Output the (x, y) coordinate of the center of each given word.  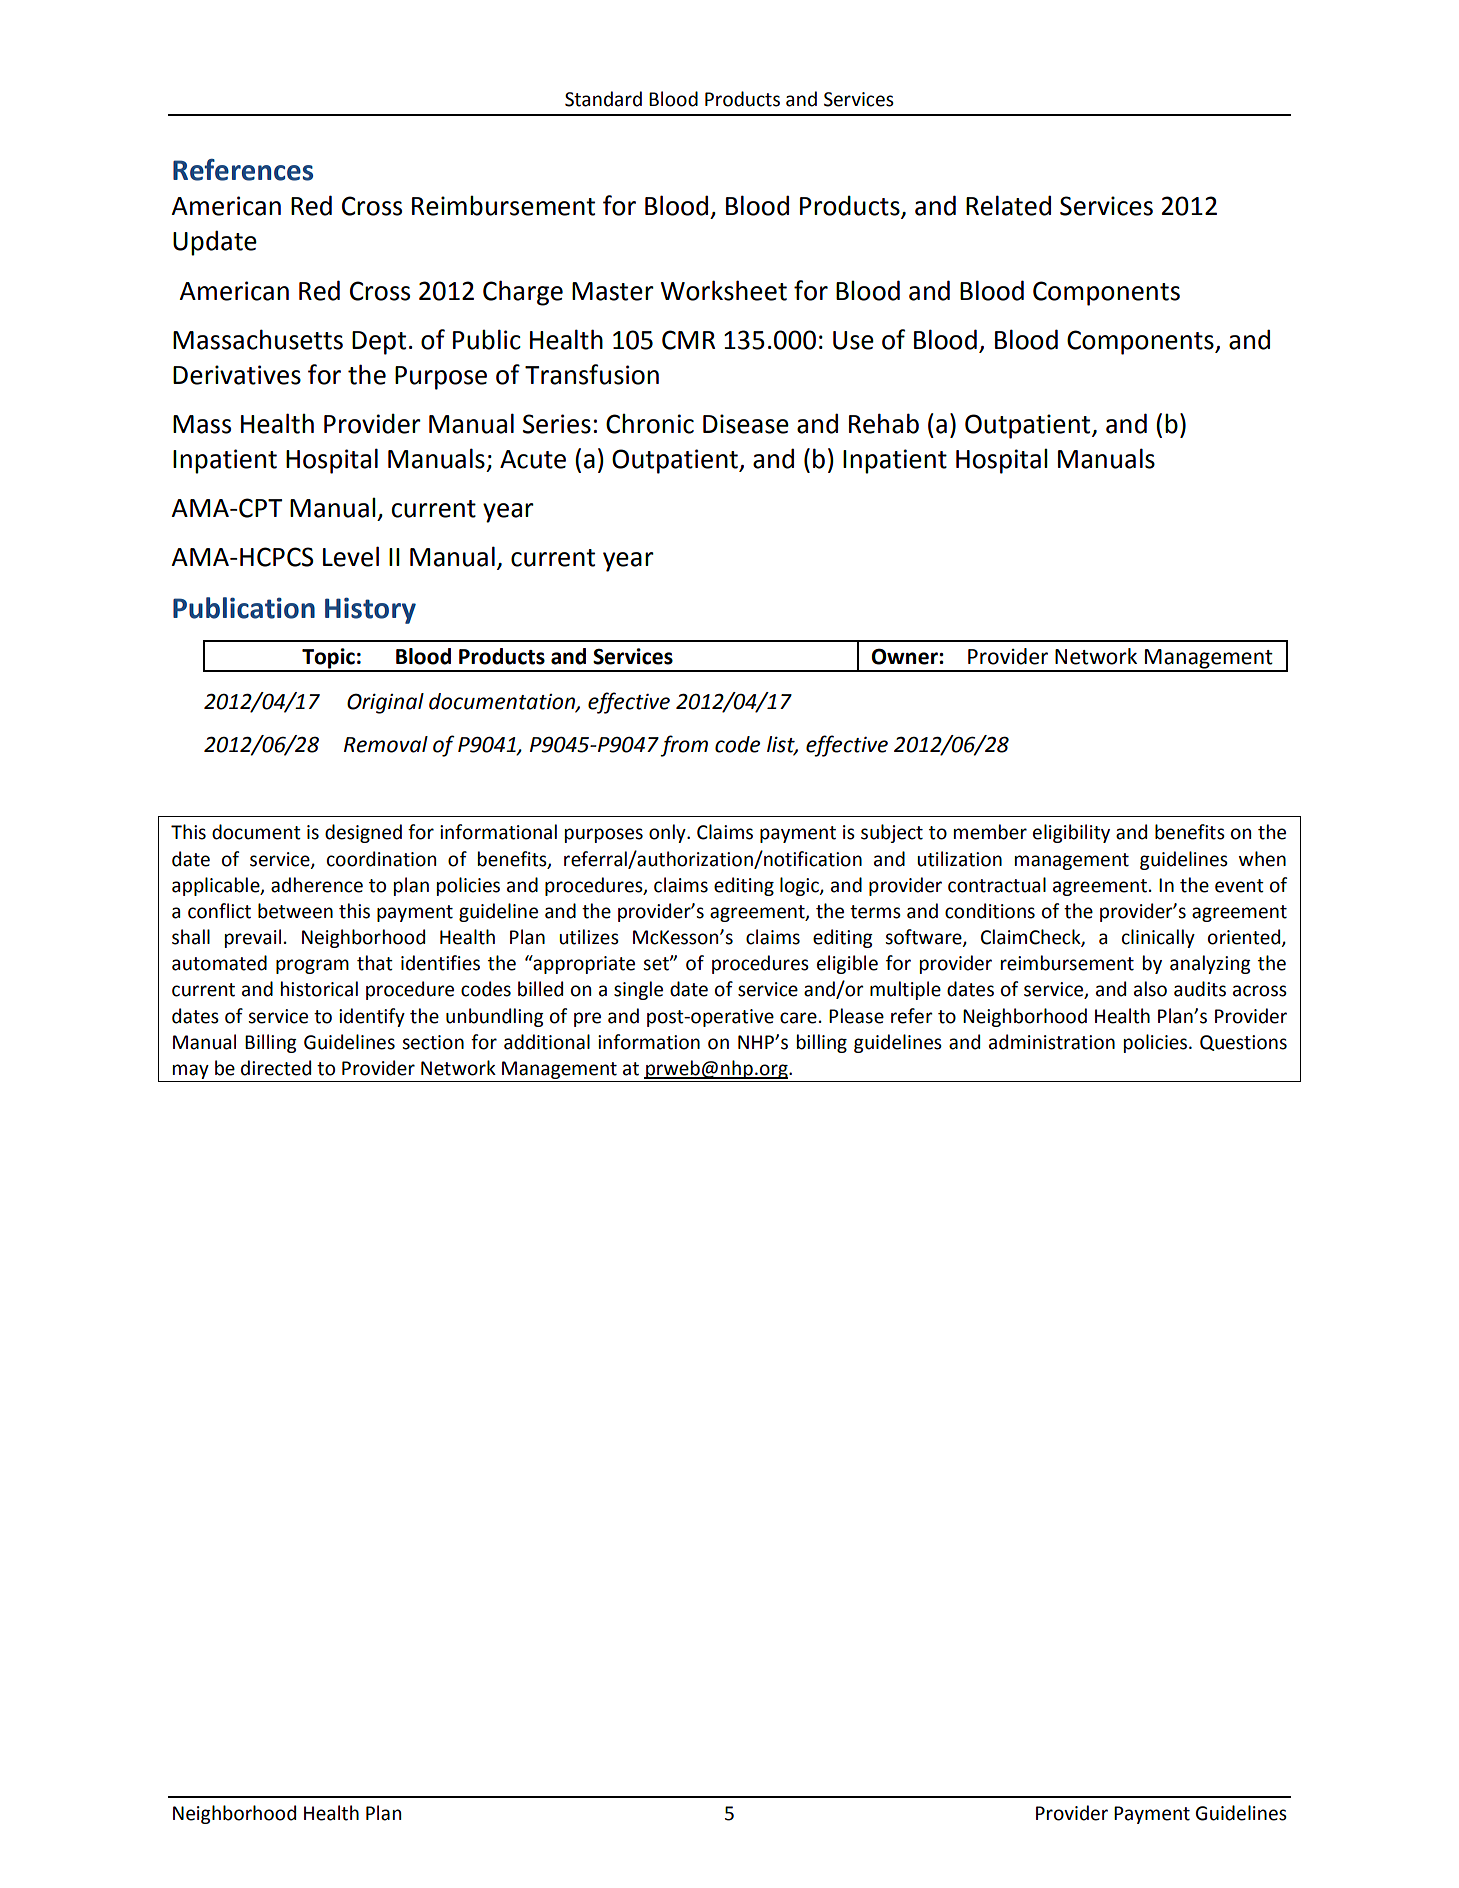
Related (1008, 205)
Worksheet (724, 290)
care (798, 1018)
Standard (603, 99)
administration (1052, 1042)
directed (276, 1068)
